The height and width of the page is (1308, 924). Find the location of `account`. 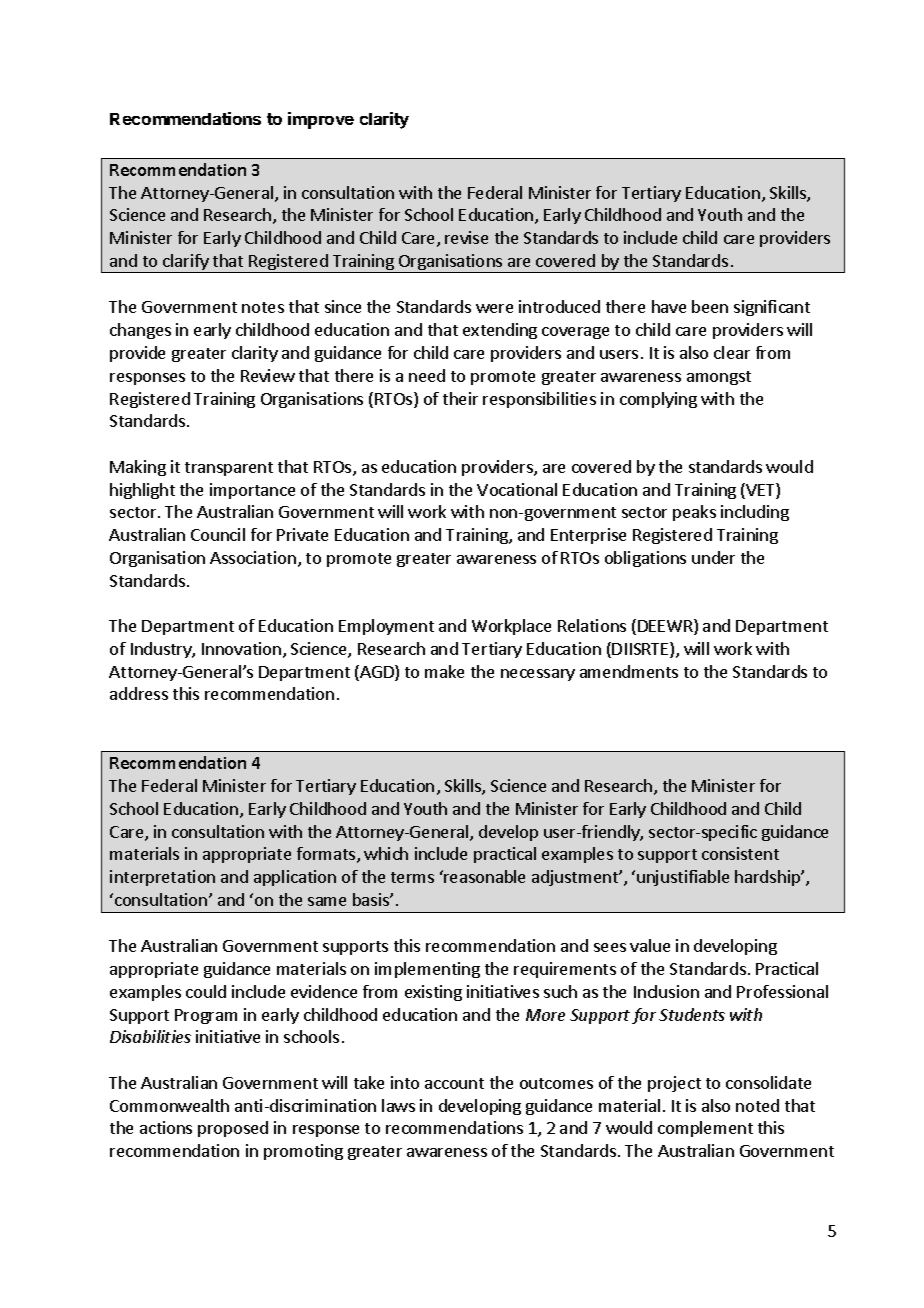

account is located at coordinates (454, 1083).
